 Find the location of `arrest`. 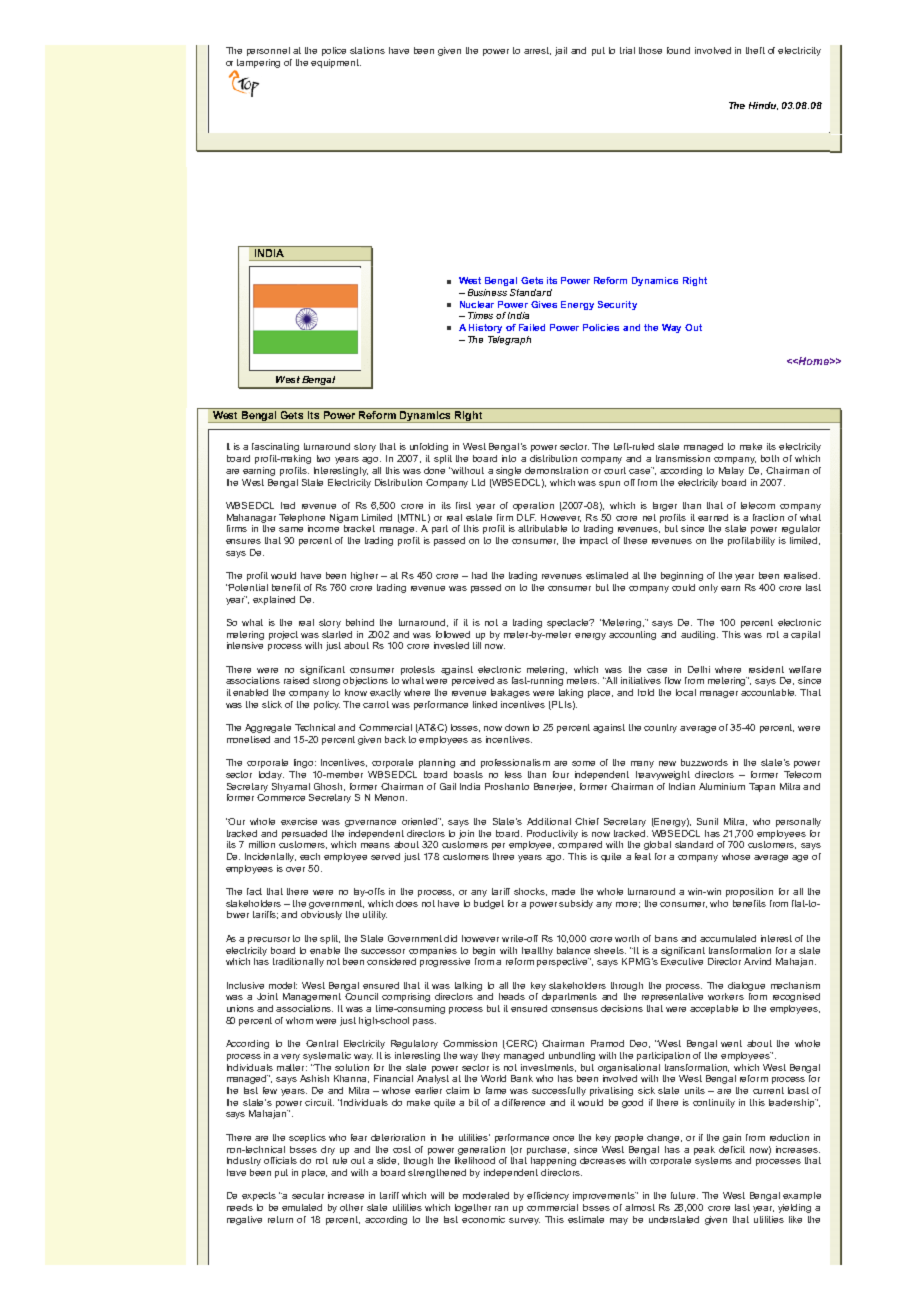

arrest is located at coordinates (537, 51).
